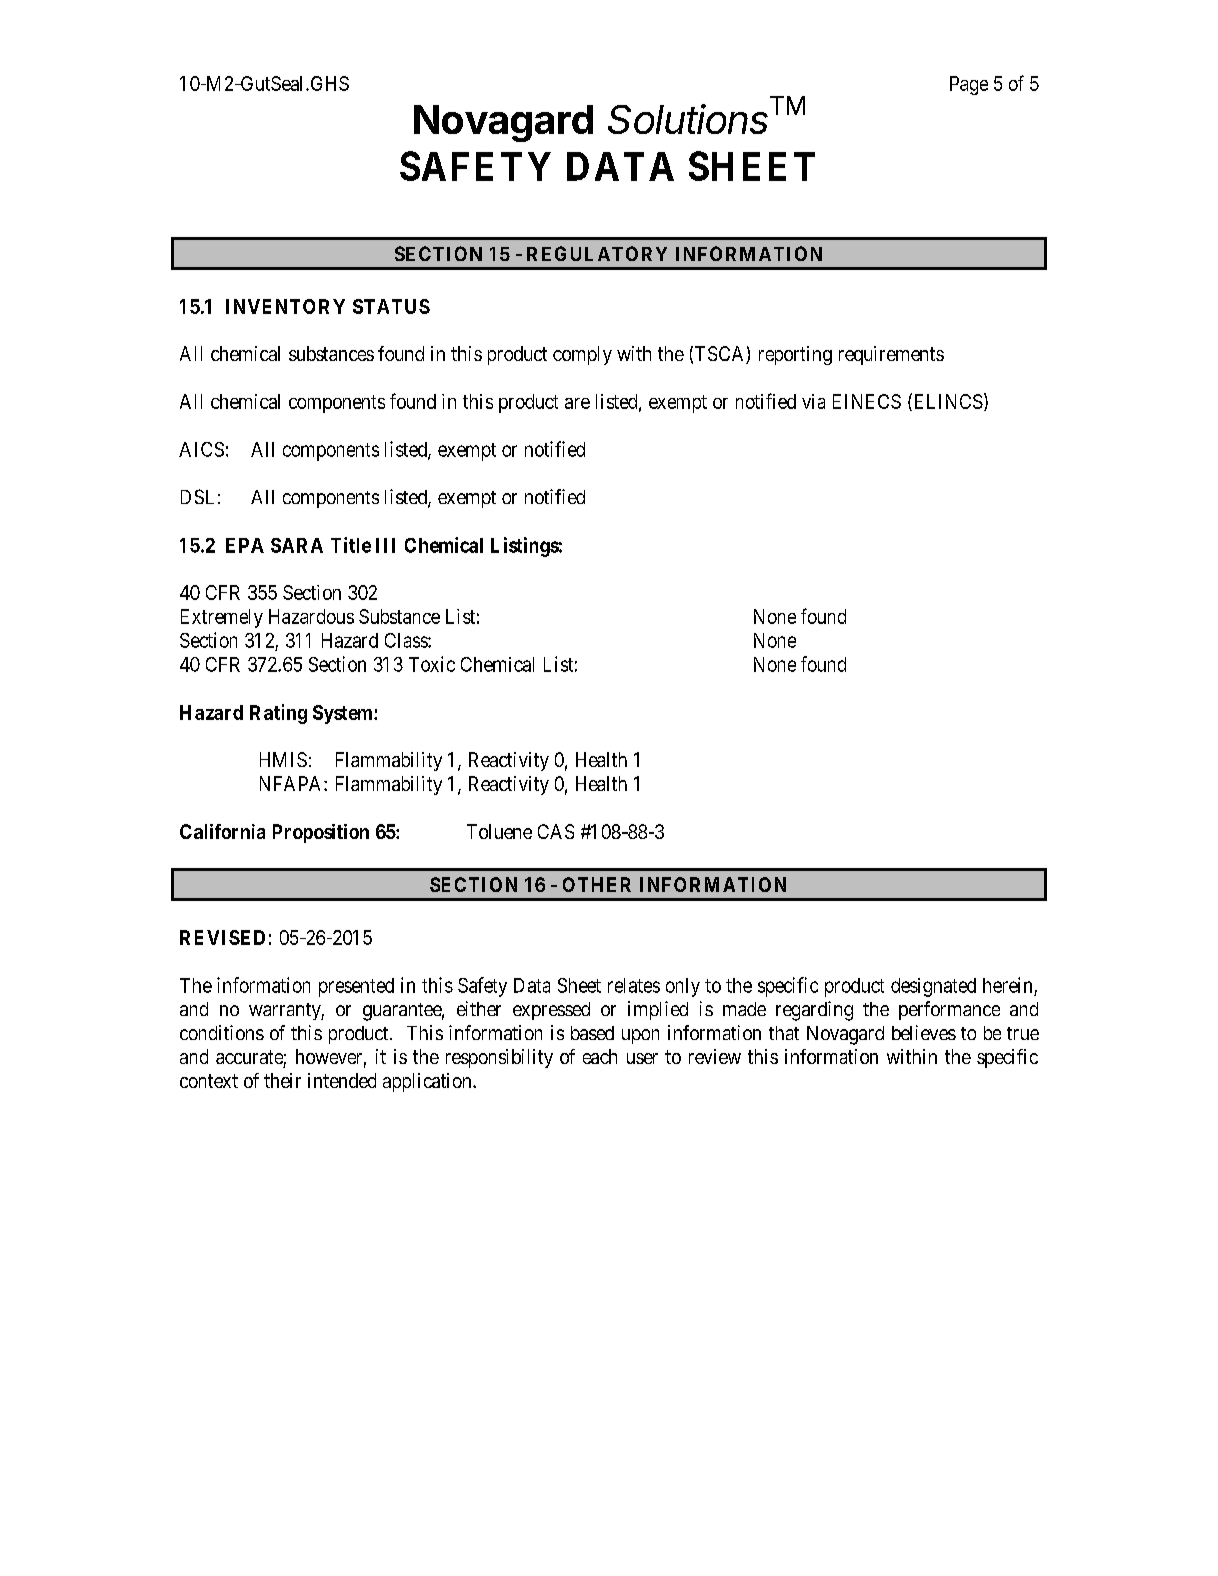 This screenshot has height=1576, width=1218. I want to click on Proposition, so click(321, 833).
